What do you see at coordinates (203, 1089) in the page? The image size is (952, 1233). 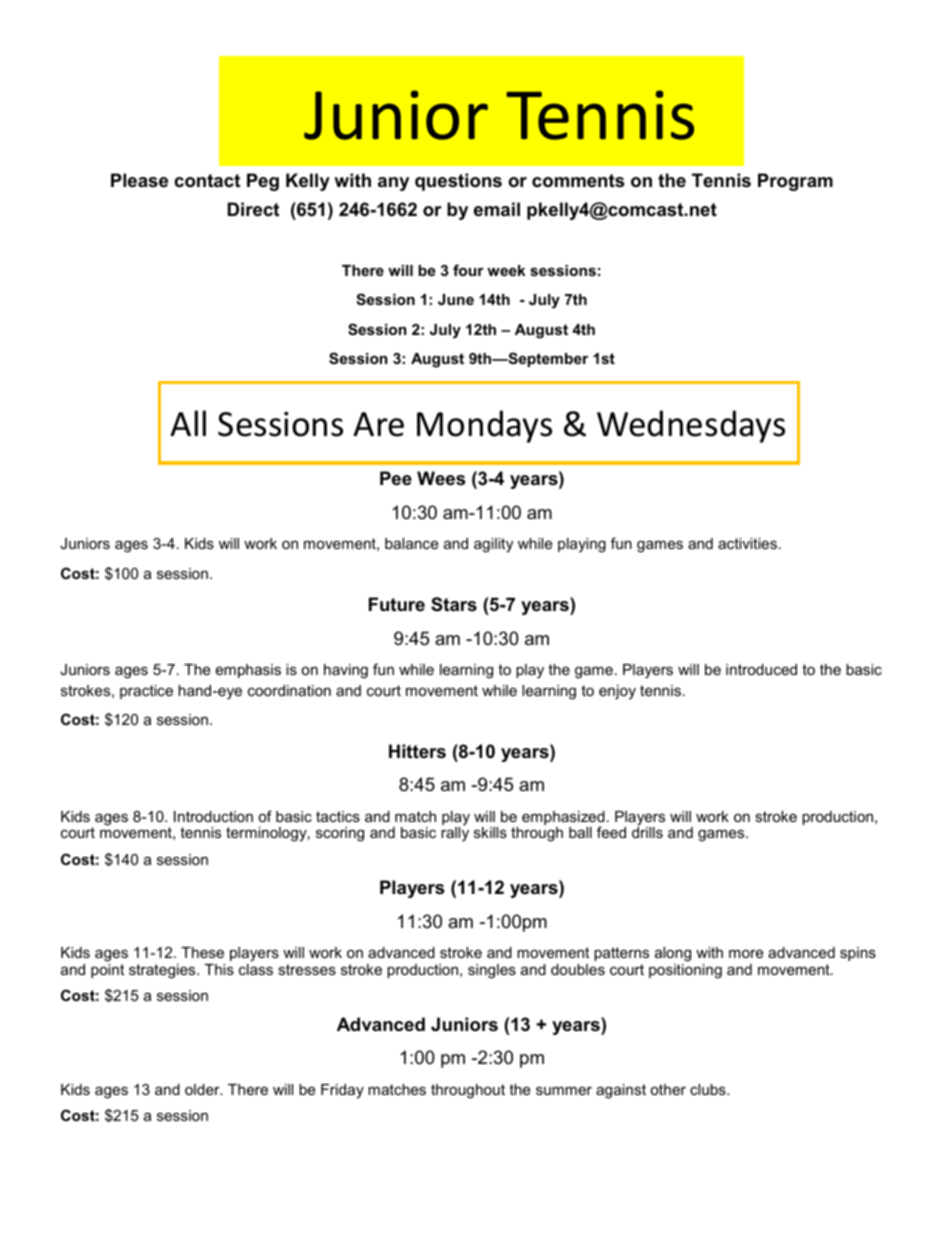 I see `older` at bounding box center [203, 1089].
